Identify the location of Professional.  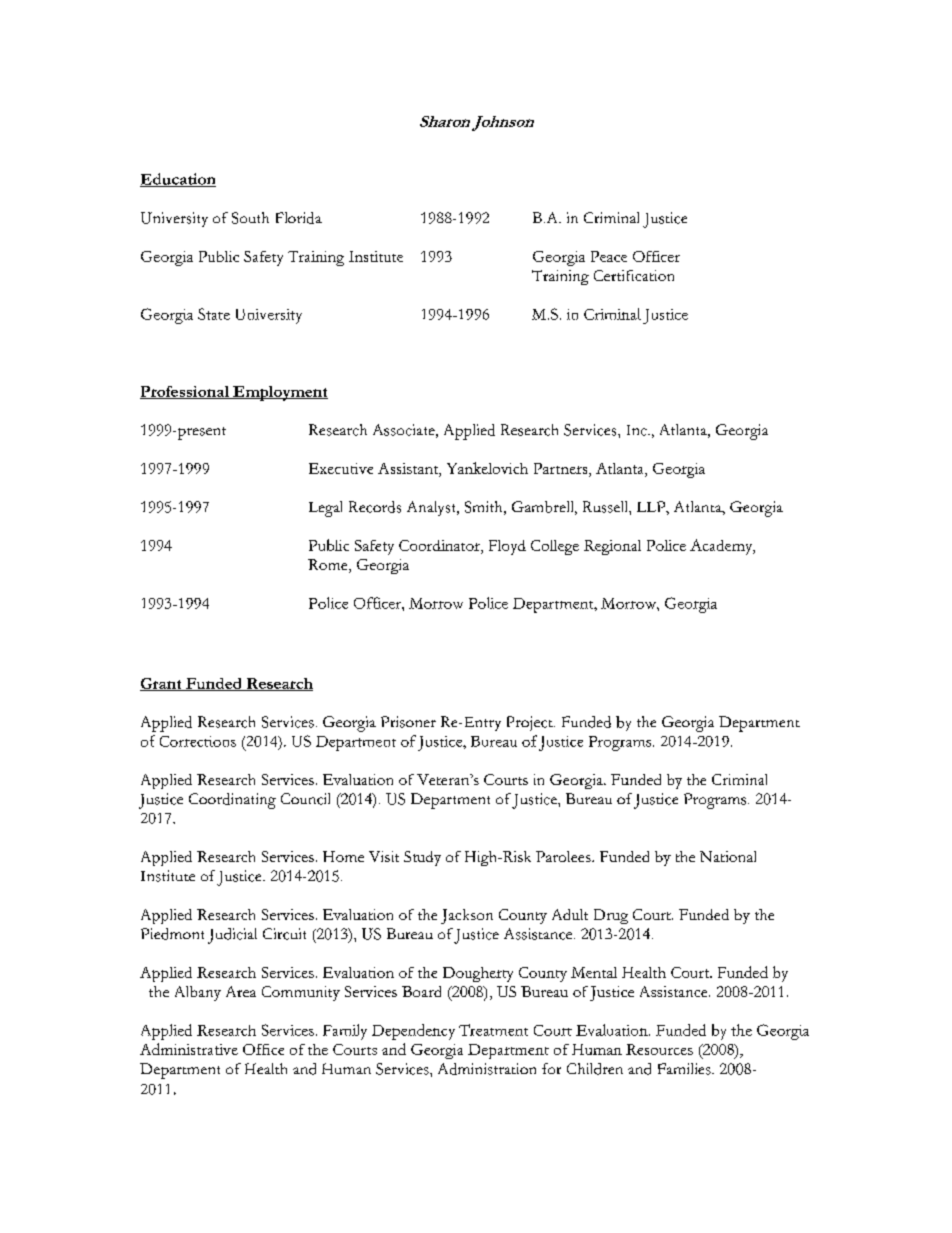
(185, 392).
